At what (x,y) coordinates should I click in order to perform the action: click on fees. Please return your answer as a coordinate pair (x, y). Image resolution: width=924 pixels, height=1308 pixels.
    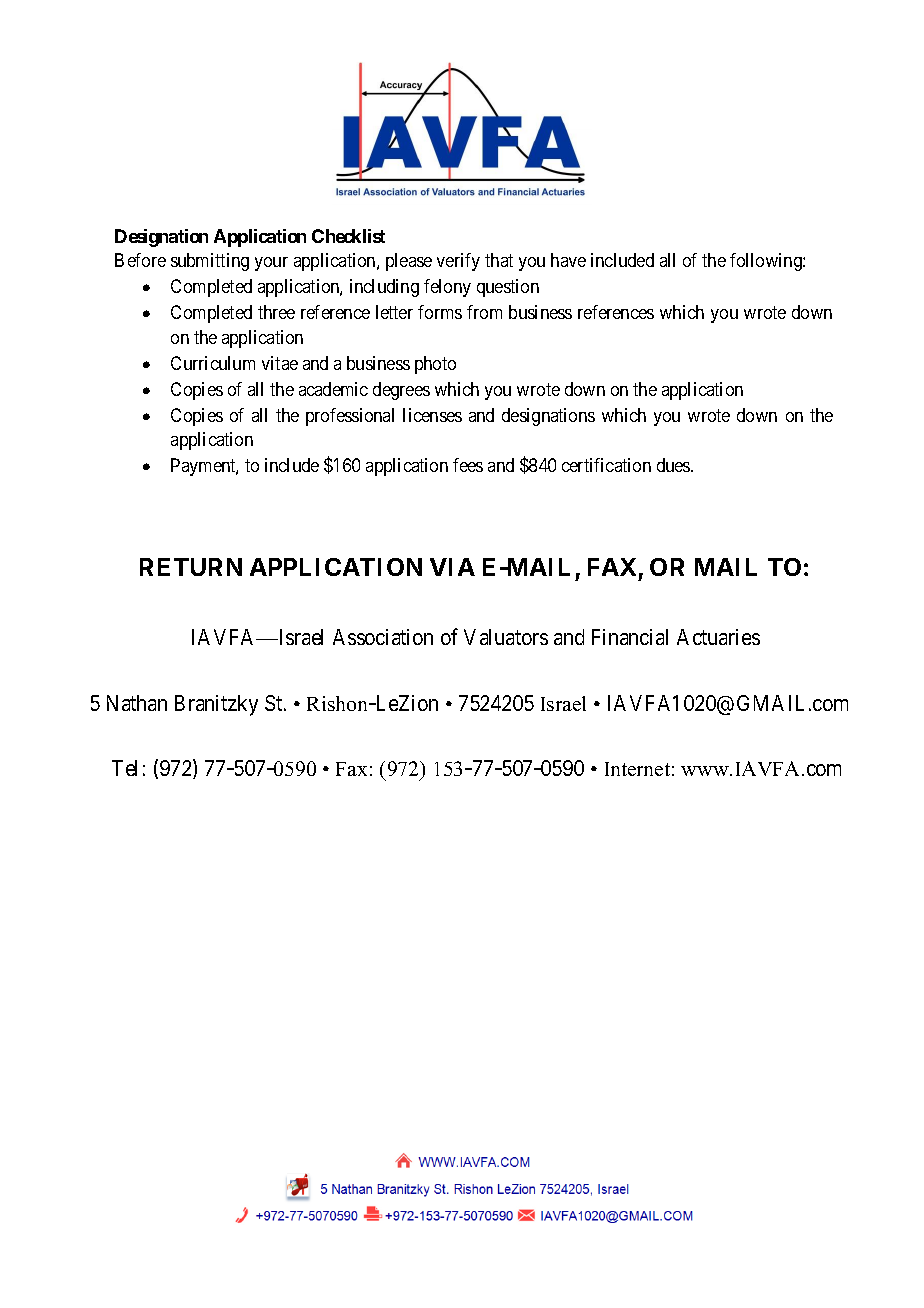
    Looking at the image, I should click on (468, 465).
